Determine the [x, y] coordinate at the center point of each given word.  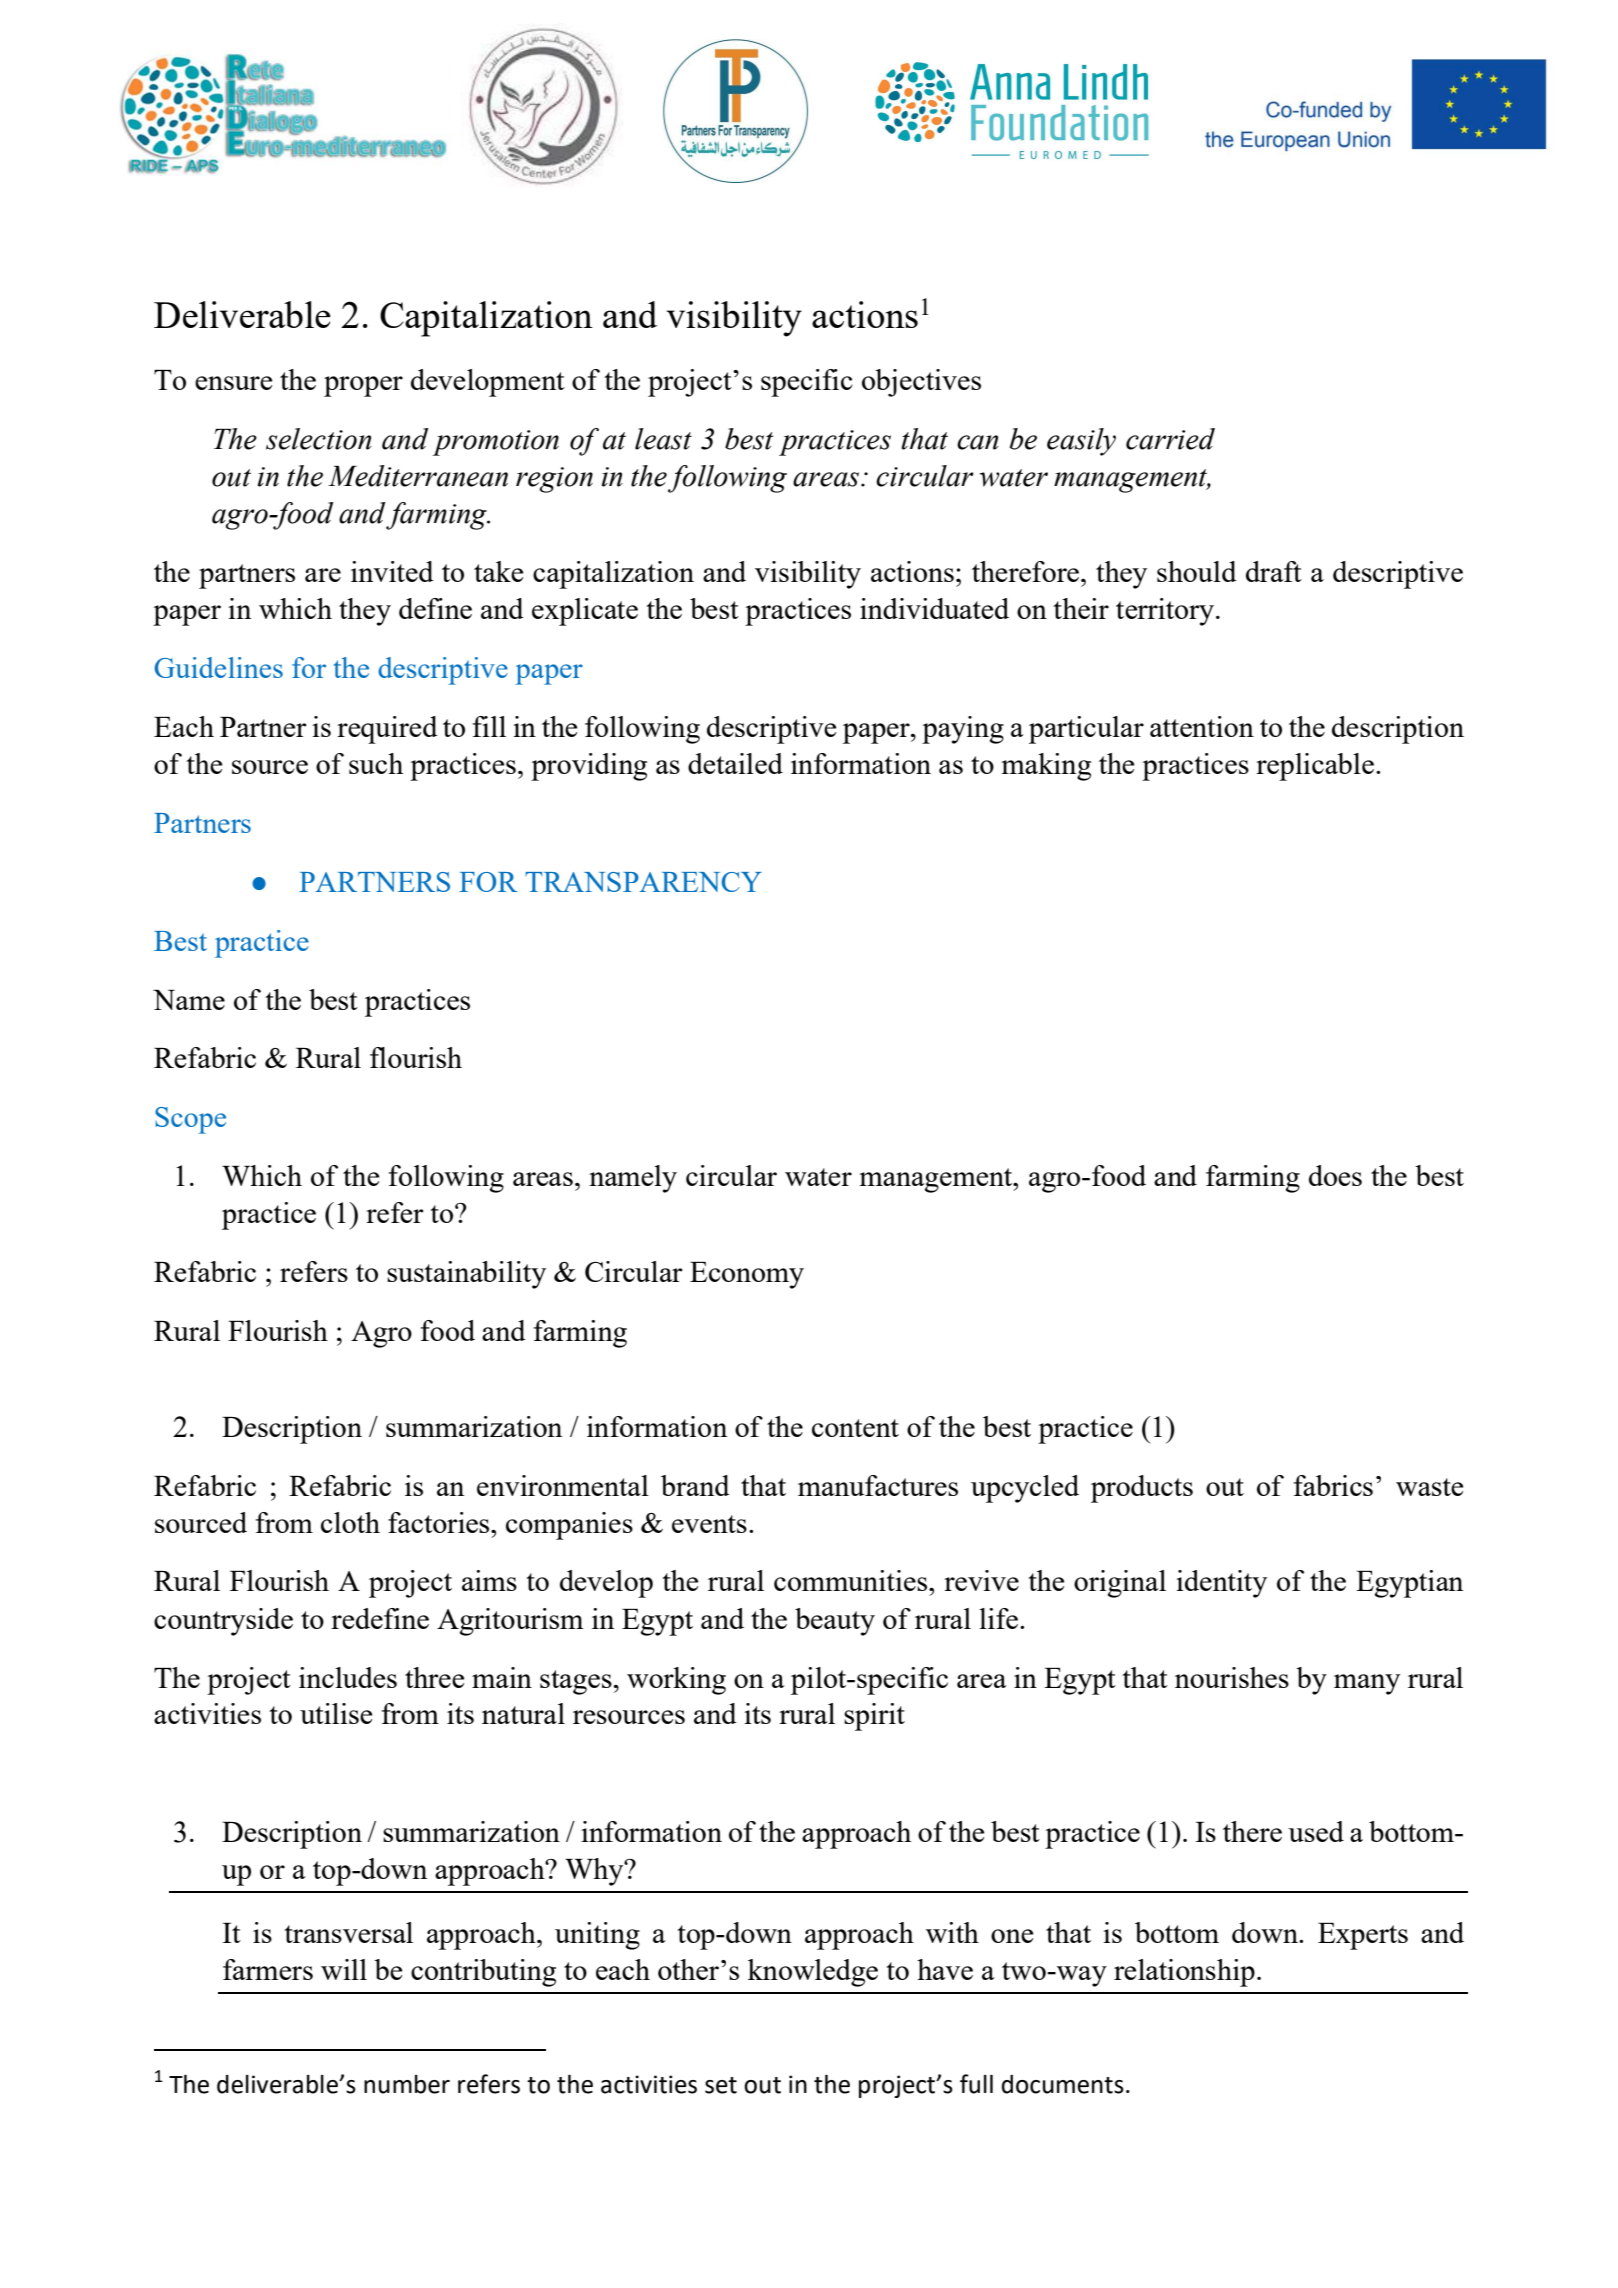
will [344, 1969]
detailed [735, 763]
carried [1170, 439]
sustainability [466, 1275]
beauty [835, 1622]
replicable [1315, 767]
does [1335, 1175]
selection [319, 439]
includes [348, 1677]
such [376, 763]
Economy [747, 1275]
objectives [921, 383]
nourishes [1232, 1677]
